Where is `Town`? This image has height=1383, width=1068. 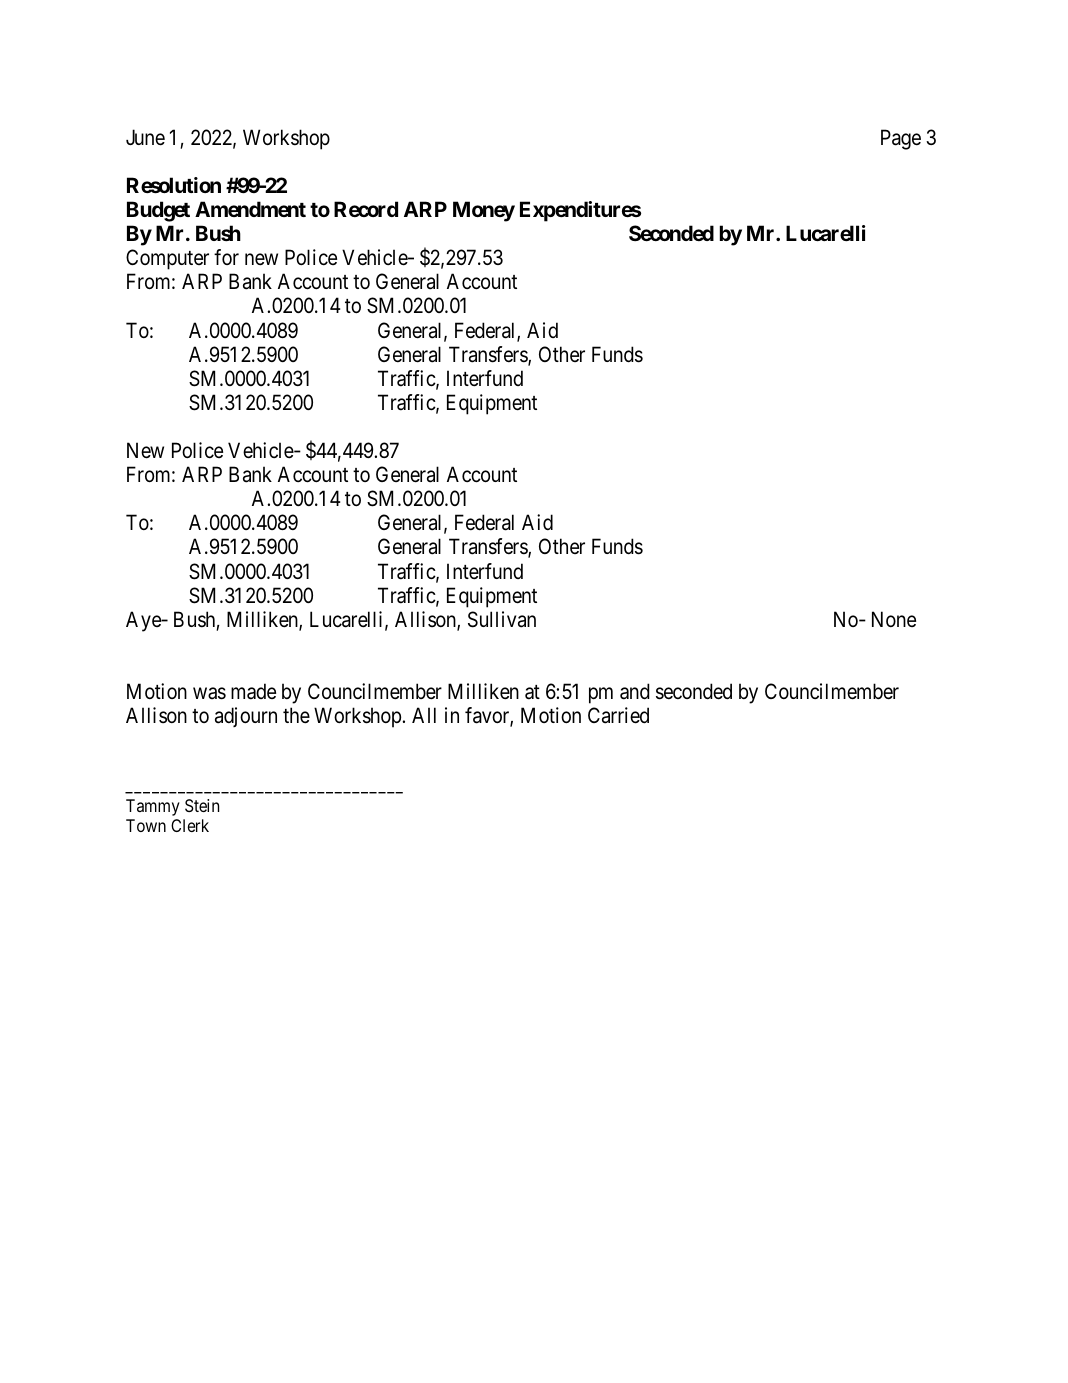 Town is located at coordinates (146, 825).
